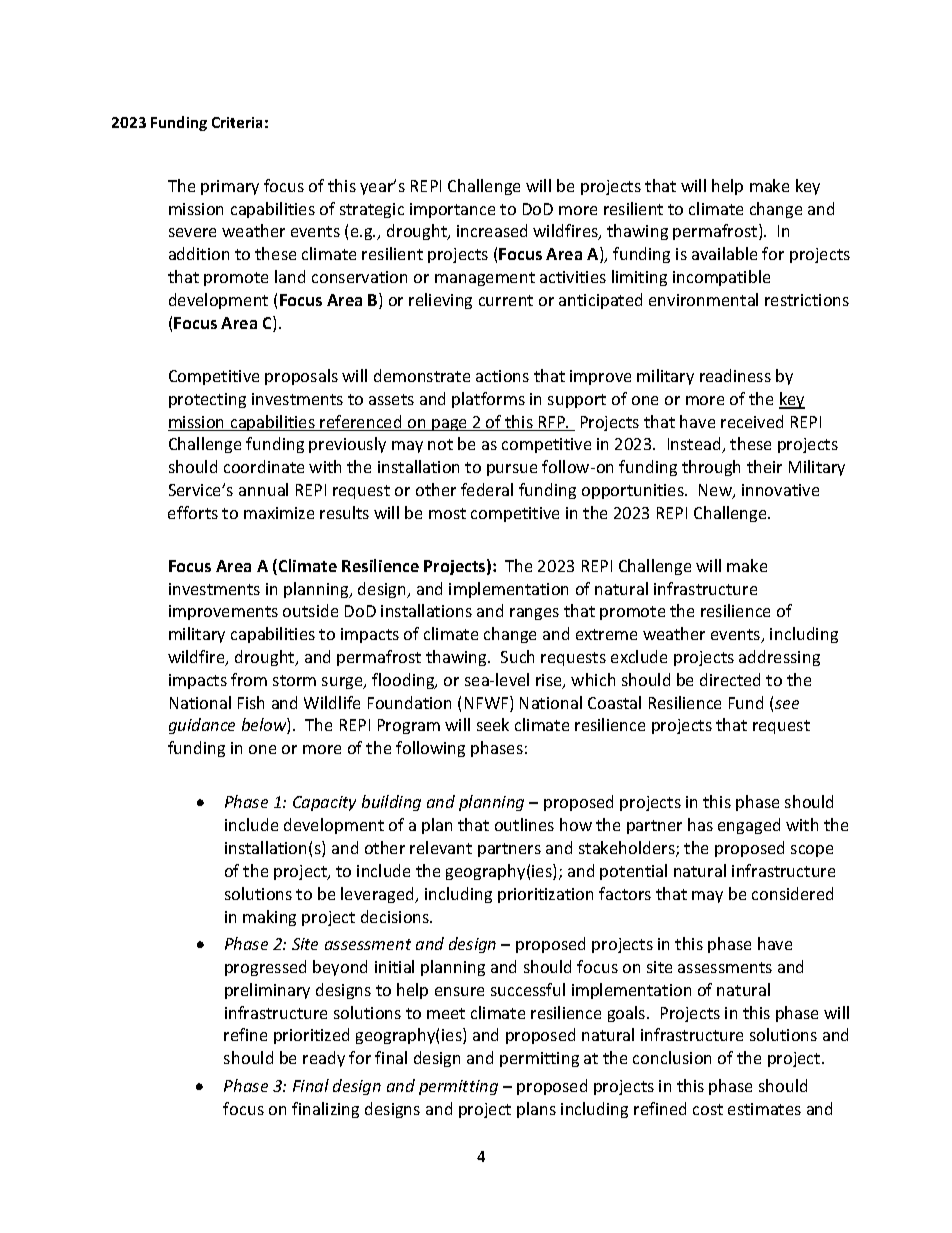  What do you see at coordinates (230, 187) in the screenshot?
I see `primary` at bounding box center [230, 187].
